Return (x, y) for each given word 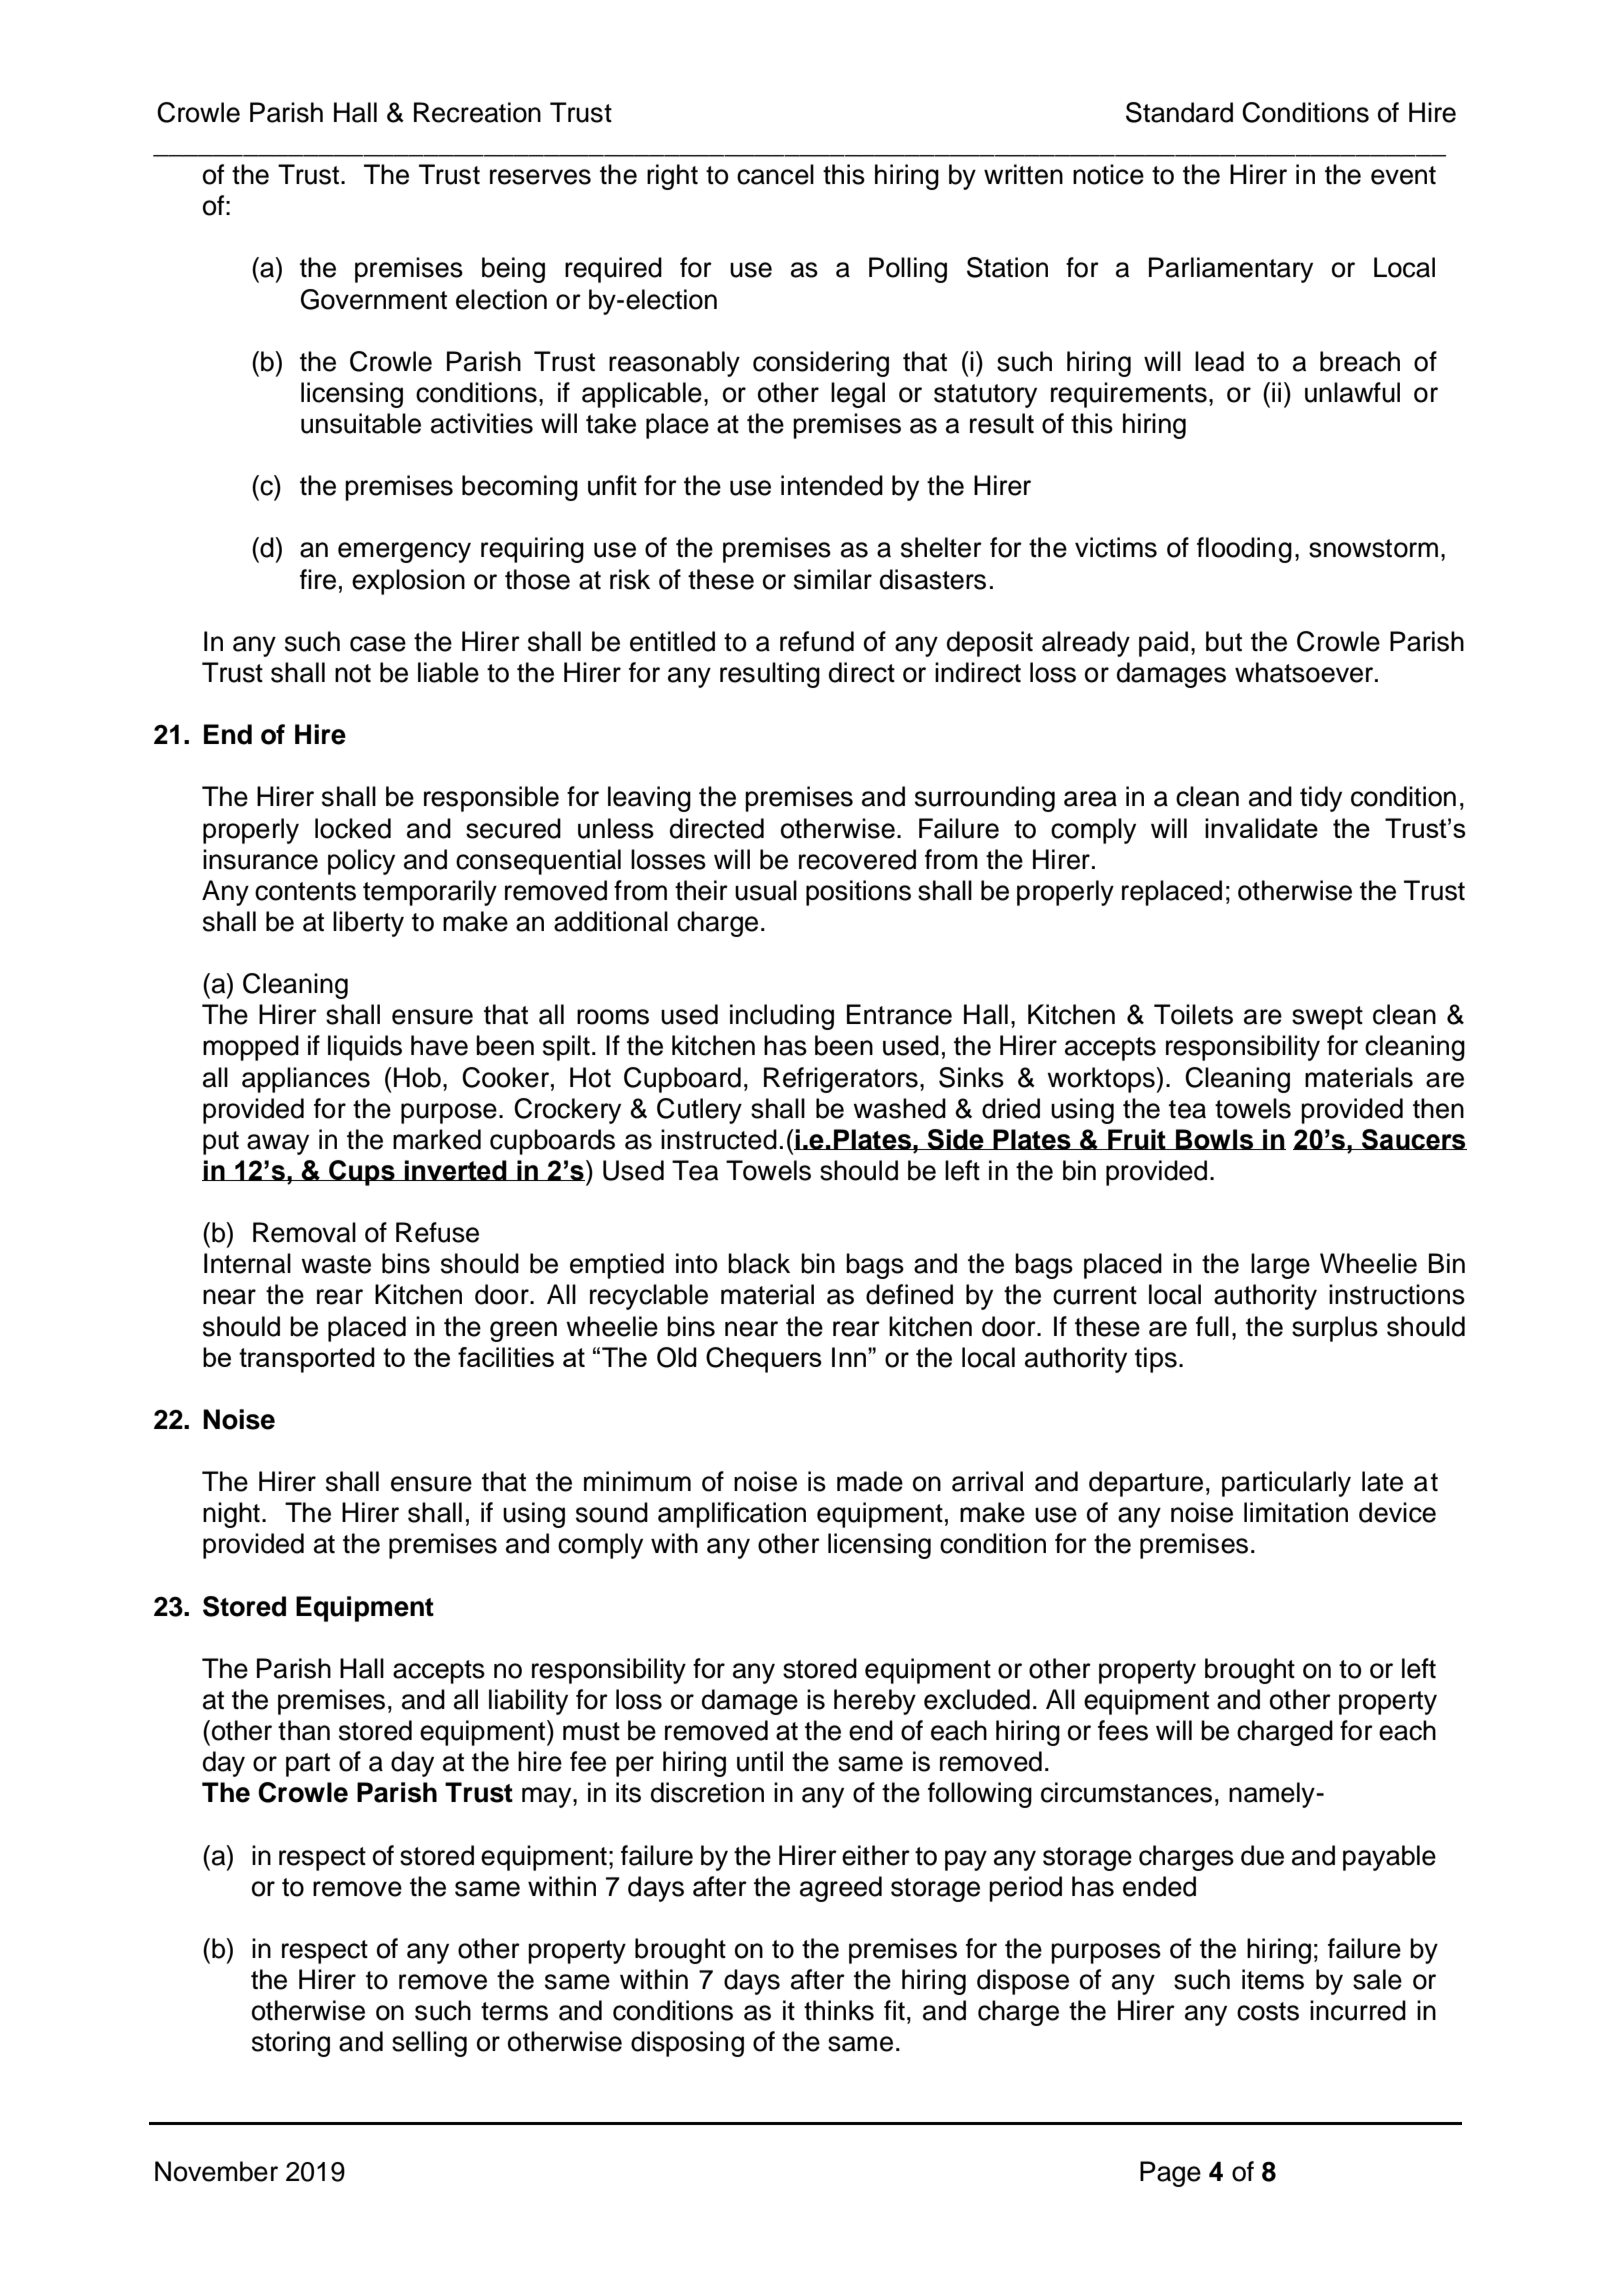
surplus (1335, 1329)
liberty (368, 924)
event (1403, 175)
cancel (775, 174)
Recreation (477, 112)
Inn (850, 1357)
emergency (404, 552)
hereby (875, 1702)
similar (833, 579)
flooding (1244, 550)
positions (858, 893)
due (1262, 1855)
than (304, 1730)
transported (307, 1360)
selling (429, 2044)
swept (1327, 1018)
